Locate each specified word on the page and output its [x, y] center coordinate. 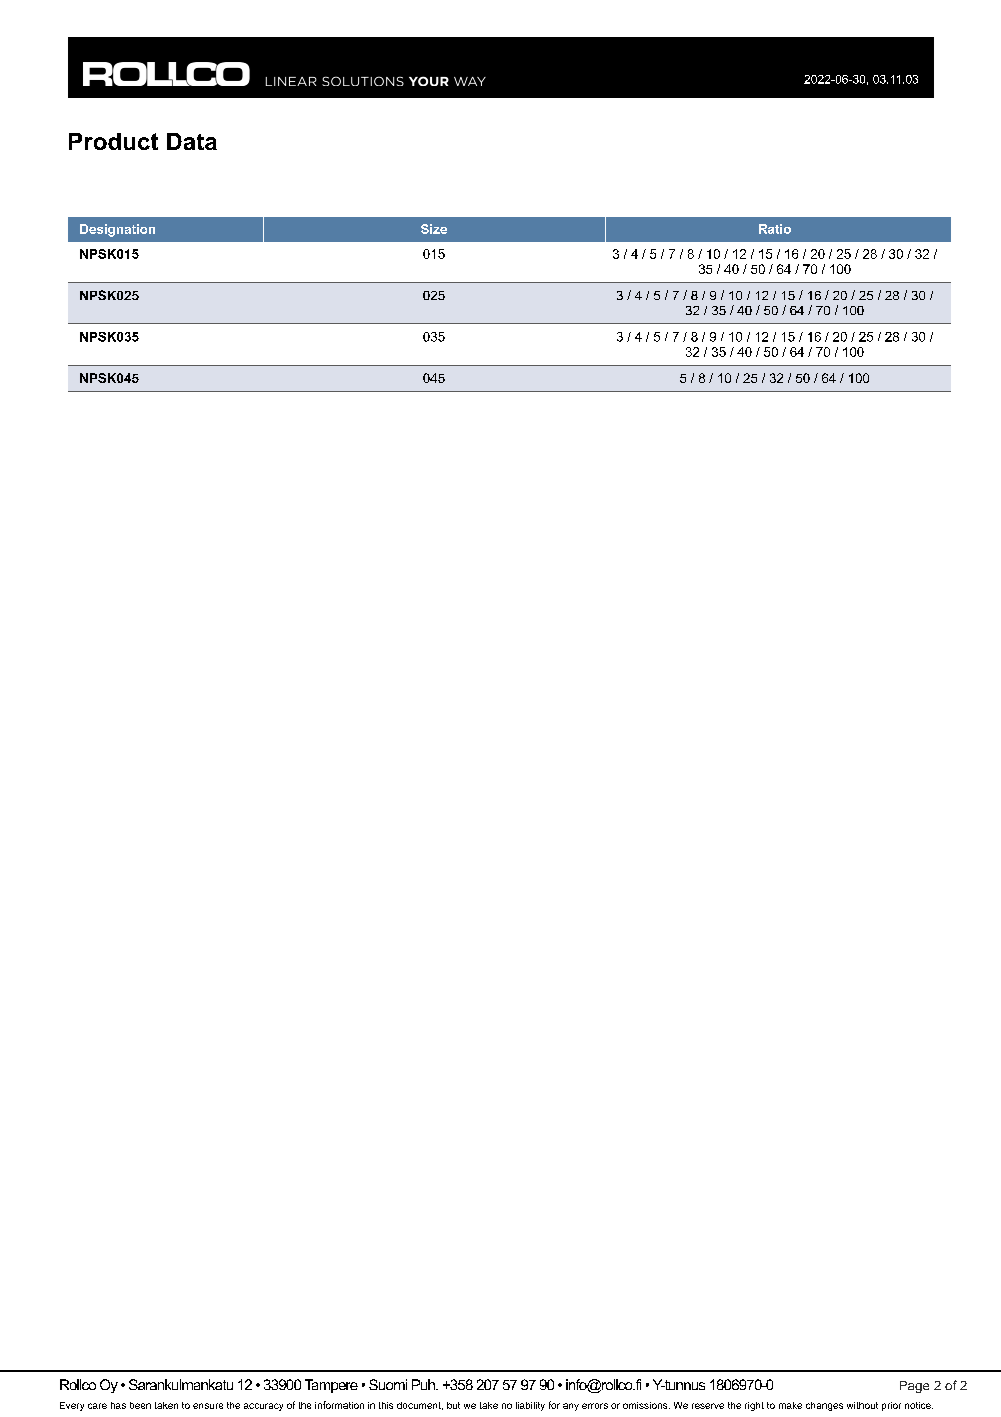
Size [434, 229]
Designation [117, 230]
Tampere [331, 1386]
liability [530, 1406]
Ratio [775, 229]
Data [192, 141]
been [140, 1405]
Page [914, 1387]
